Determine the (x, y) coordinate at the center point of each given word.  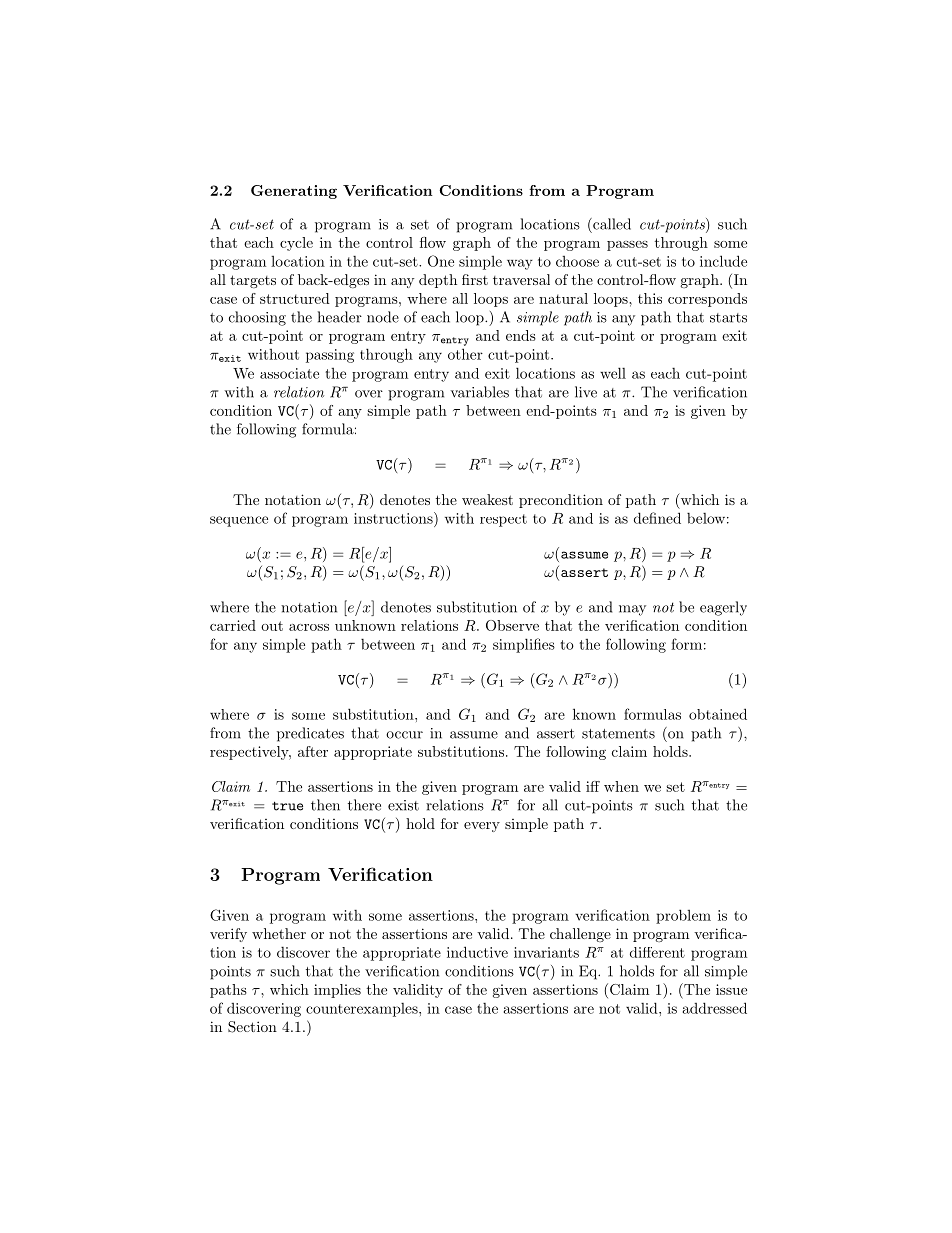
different (657, 952)
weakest (487, 499)
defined (657, 518)
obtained (718, 714)
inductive (477, 952)
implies (337, 991)
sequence (239, 521)
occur (404, 735)
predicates (310, 734)
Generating (294, 192)
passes (627, 246)
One (441, 261)
